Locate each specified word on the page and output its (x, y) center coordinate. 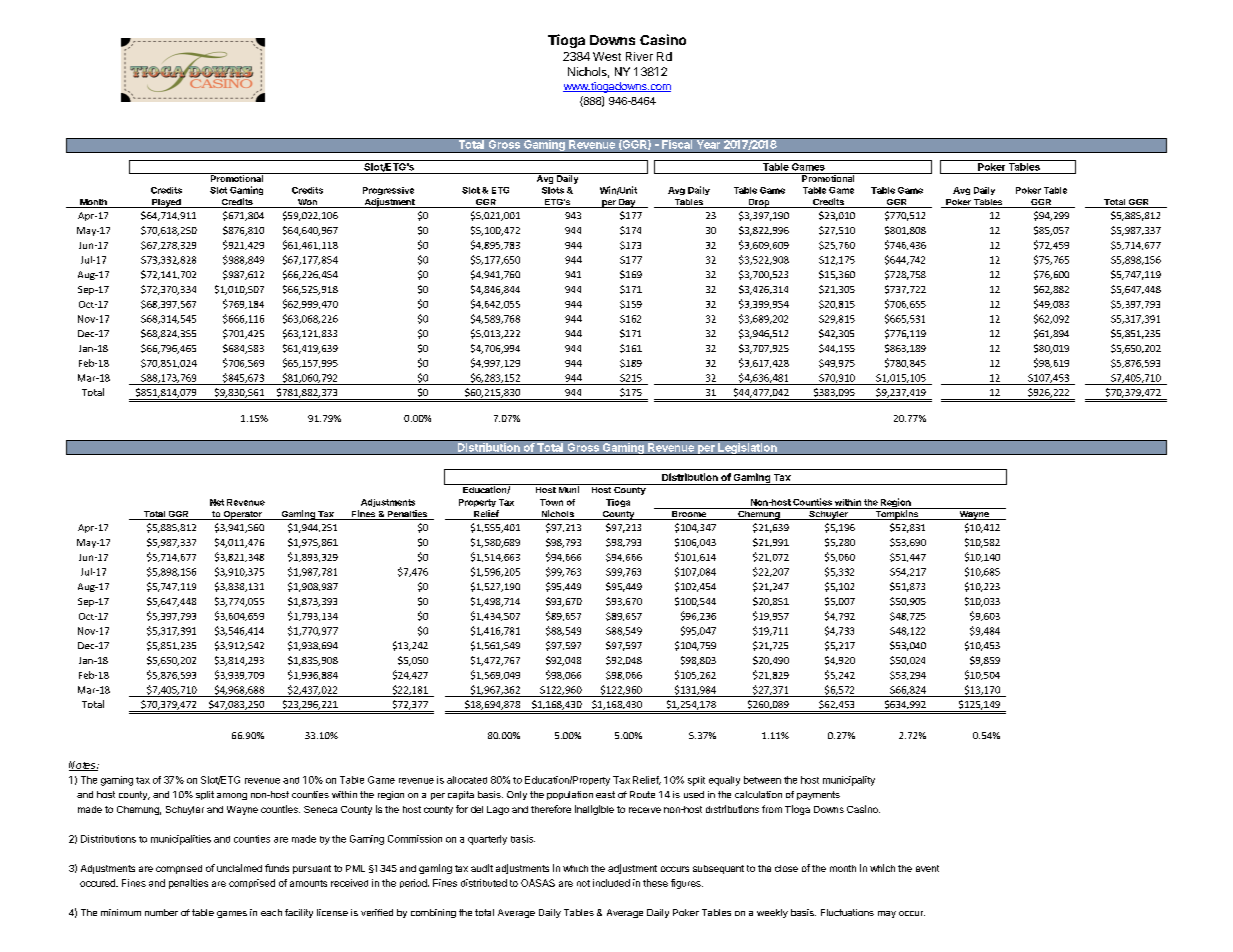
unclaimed (239, 868)
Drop (759, 203)
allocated (467, 780)
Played (166, 203)
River (639, 56)
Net (217, 502)
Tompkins (897, 514)
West (607, 56)
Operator (243, 515)
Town (551, 502)
